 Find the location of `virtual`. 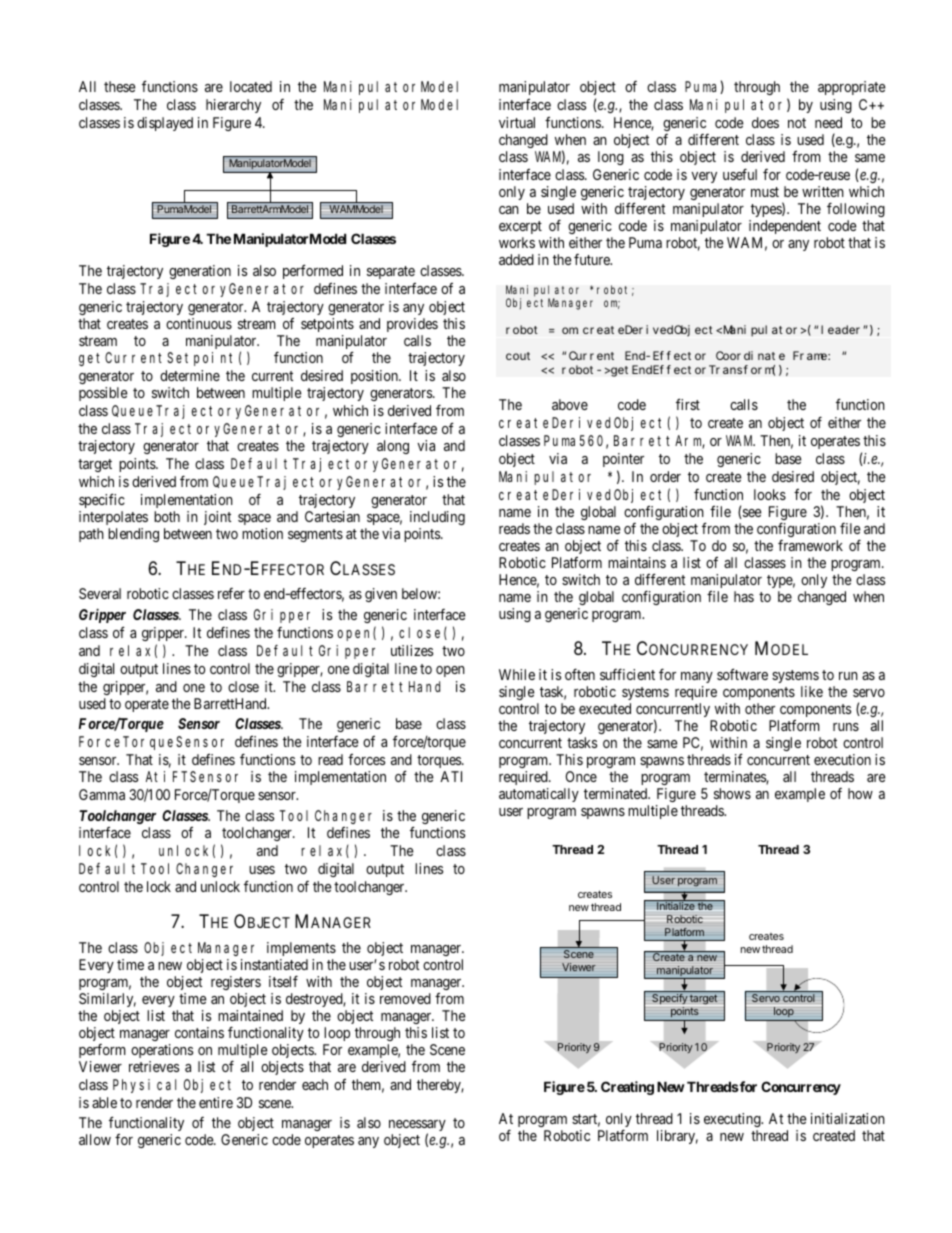

virtual is located at coordinates (517, 122).
